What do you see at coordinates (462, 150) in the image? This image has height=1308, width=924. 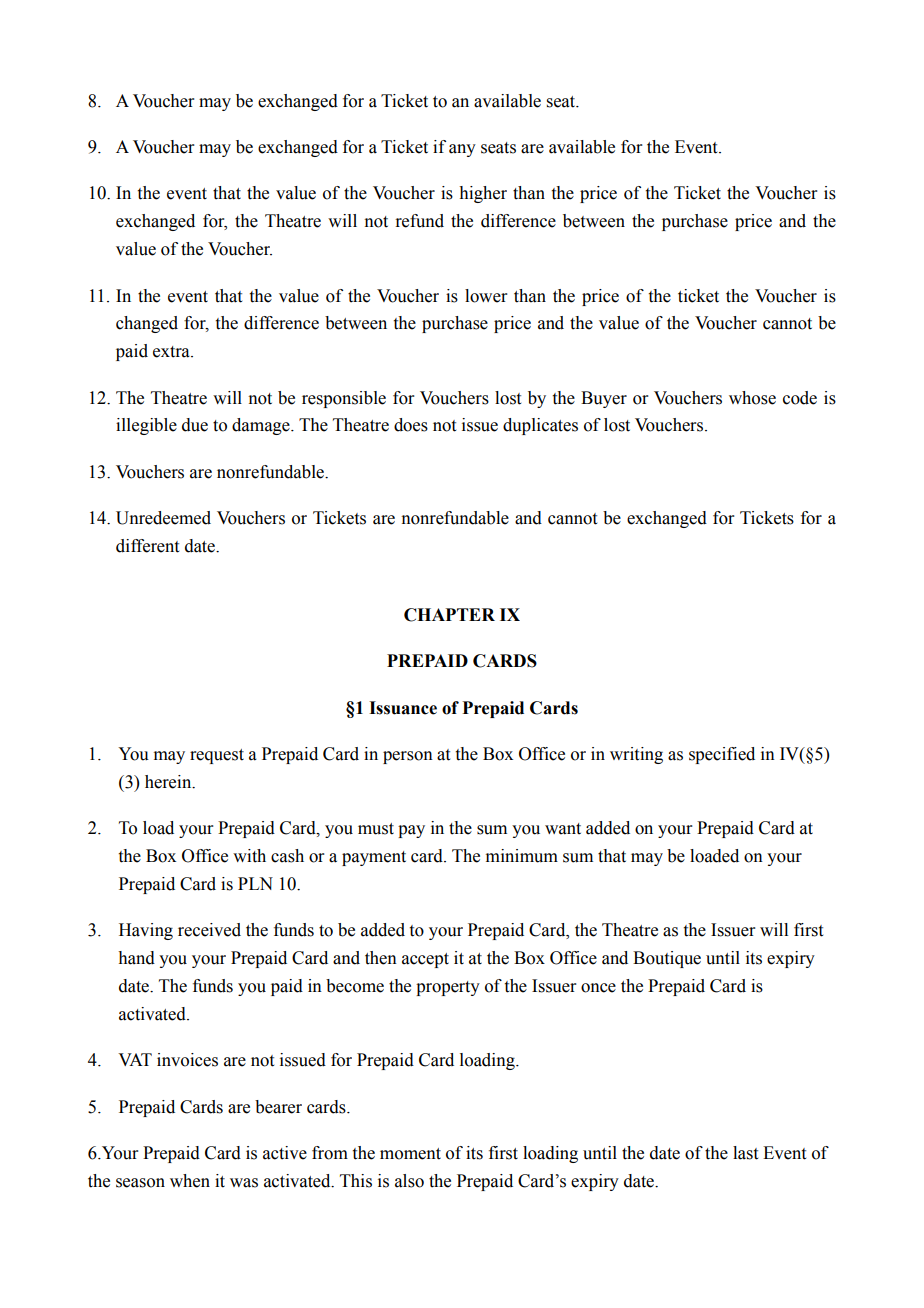 I see `any` at bounding box center [462, 150].
